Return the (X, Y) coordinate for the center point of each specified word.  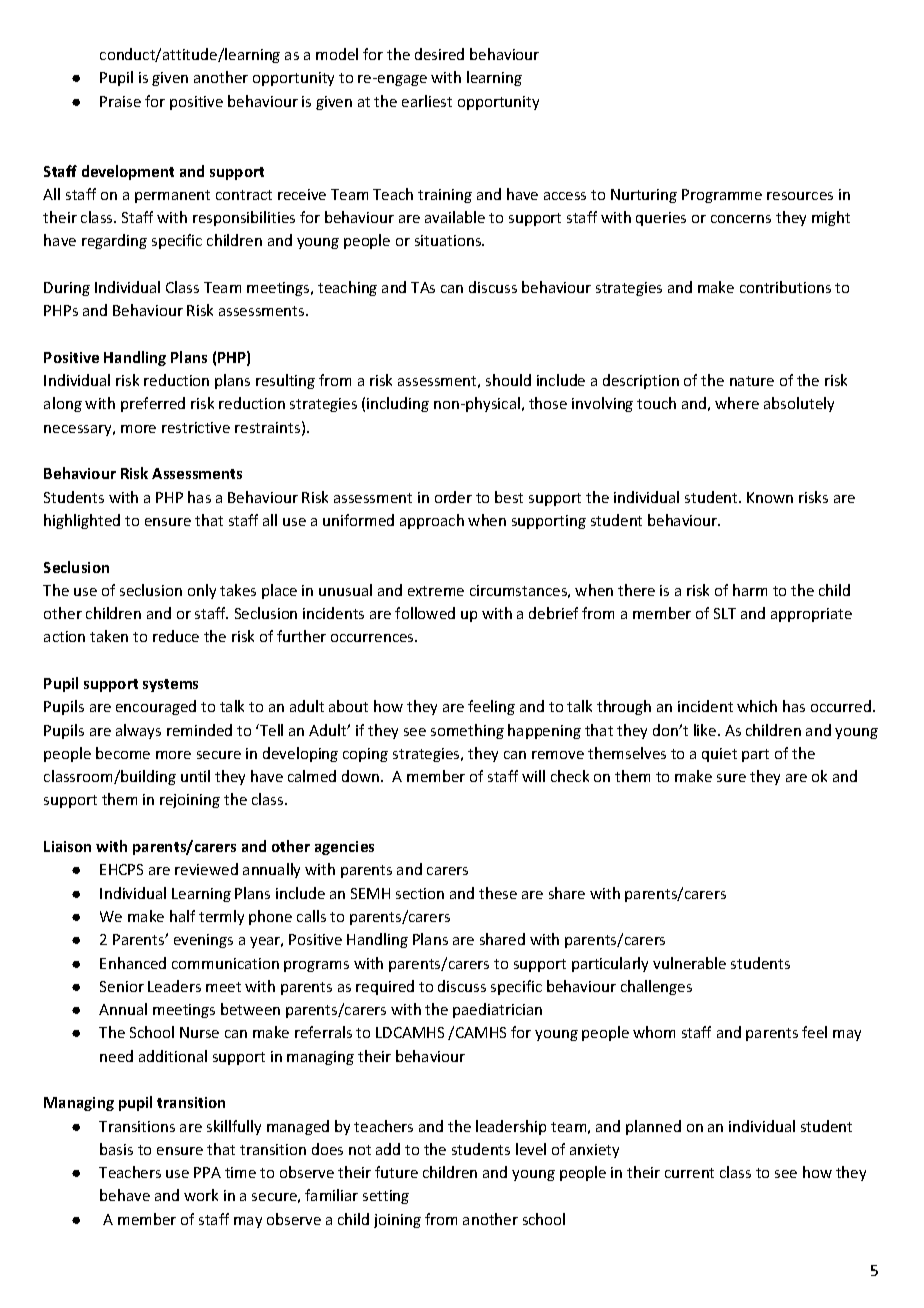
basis (116, 1149)
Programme (722, 196)
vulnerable (689, 963)
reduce (176, 636)
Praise (120, 101)
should (508, 380)
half (182, 916)
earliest (427, 101)
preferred (153, 404)
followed (425, 613)
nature (752, 381)
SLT (725, 613)
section (420, 893)
